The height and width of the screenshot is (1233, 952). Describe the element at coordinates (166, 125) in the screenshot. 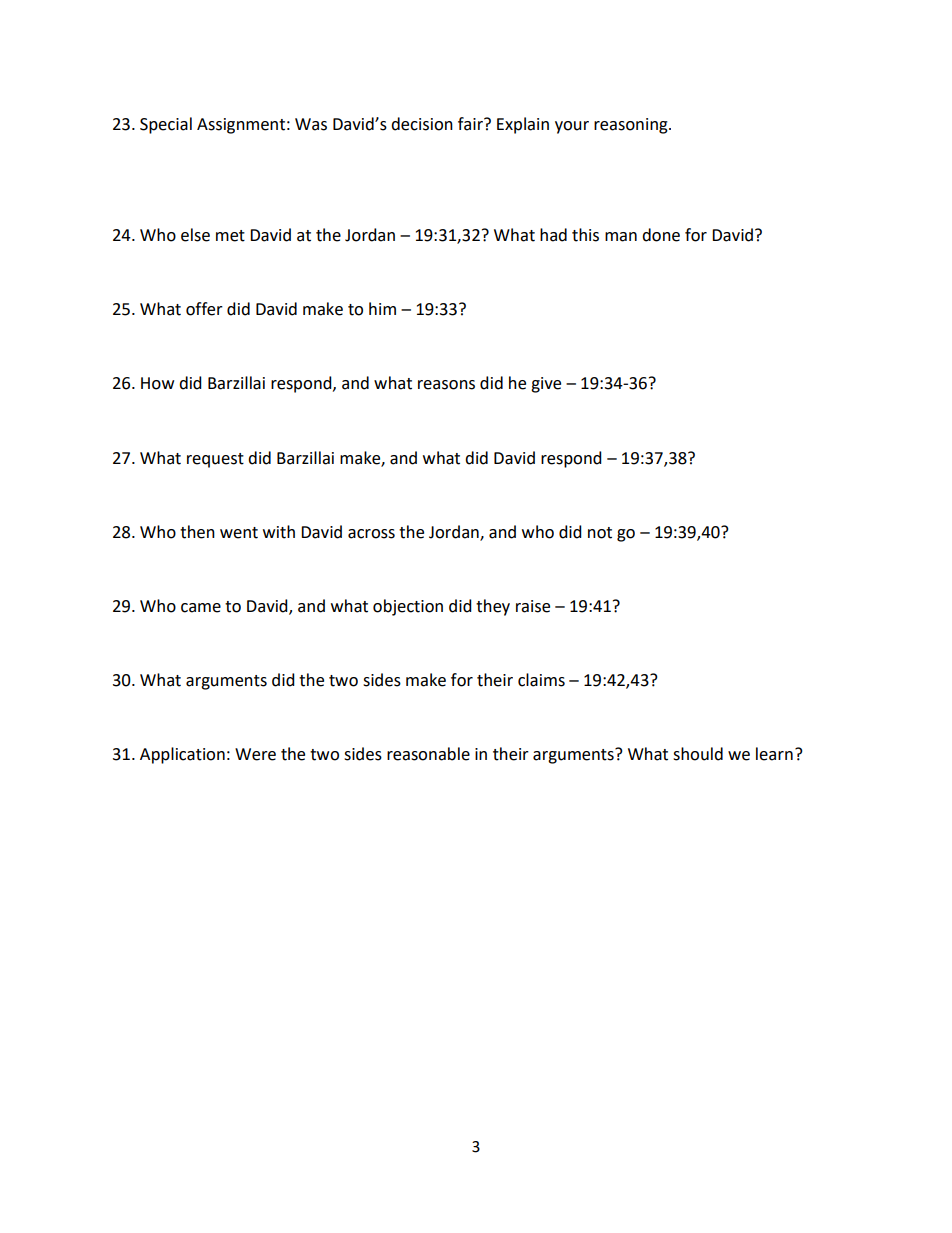

I see `Special` at that location.
